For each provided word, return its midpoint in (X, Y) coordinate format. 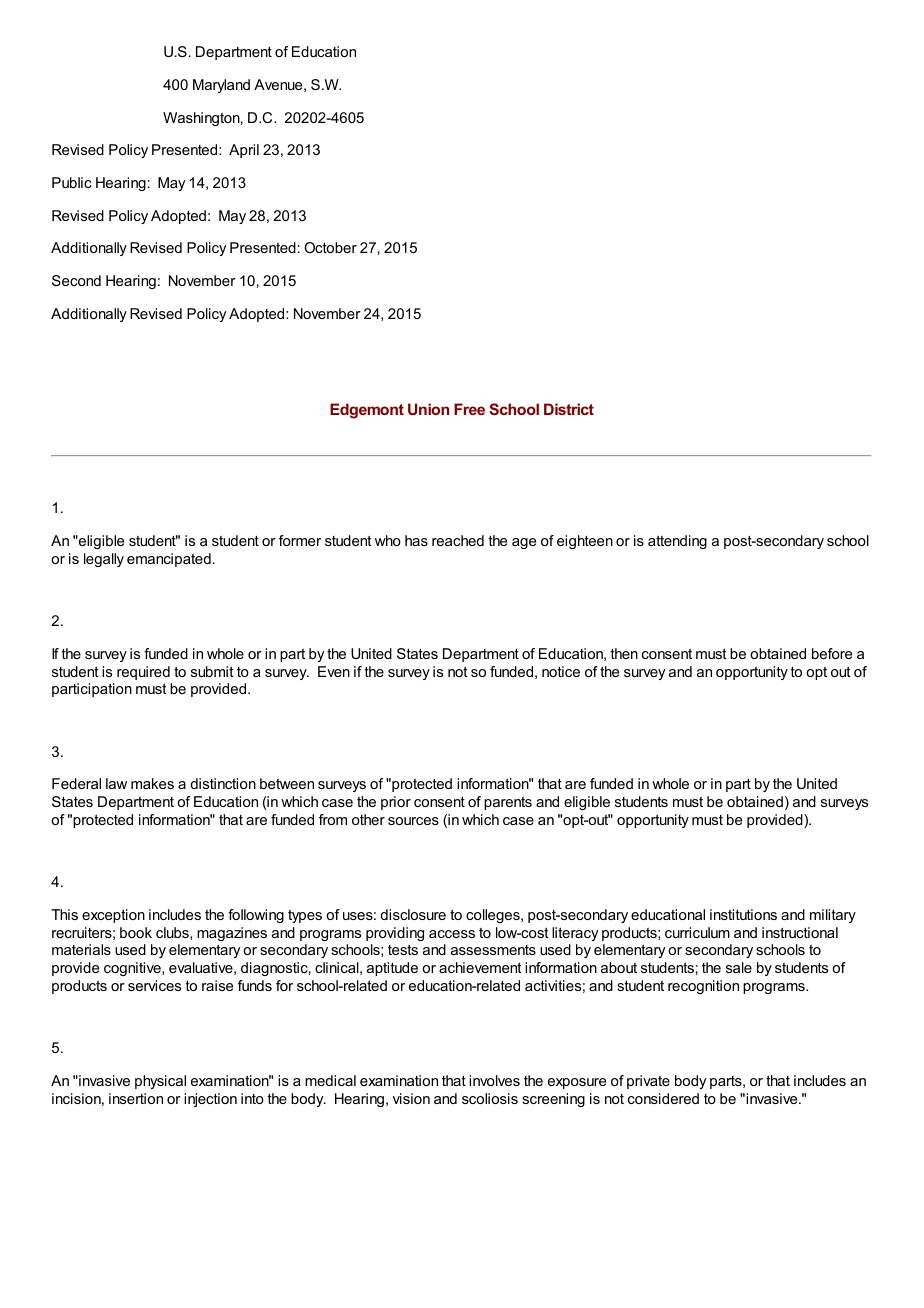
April (244, 151)
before (832, 653)
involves (494, 1080)
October (330, 247)
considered (663, 1098)
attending (677, 542)
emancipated (169, 560)
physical (160, 1082)
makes (152, 783)
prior (396, 803)
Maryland (221, 86)
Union (428, 409)
